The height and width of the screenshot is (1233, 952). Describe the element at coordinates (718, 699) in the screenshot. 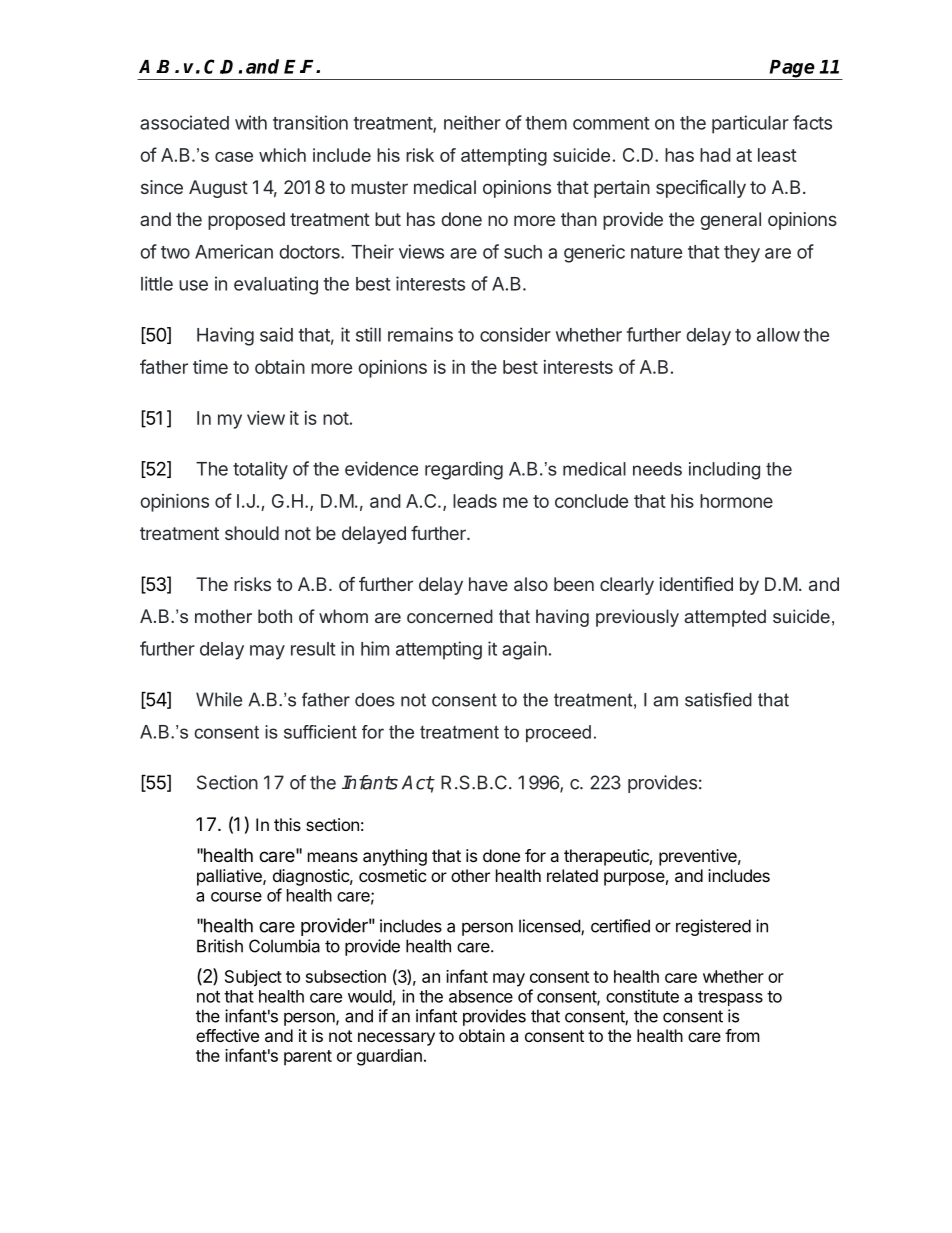

I see `satisfied` at that location.
